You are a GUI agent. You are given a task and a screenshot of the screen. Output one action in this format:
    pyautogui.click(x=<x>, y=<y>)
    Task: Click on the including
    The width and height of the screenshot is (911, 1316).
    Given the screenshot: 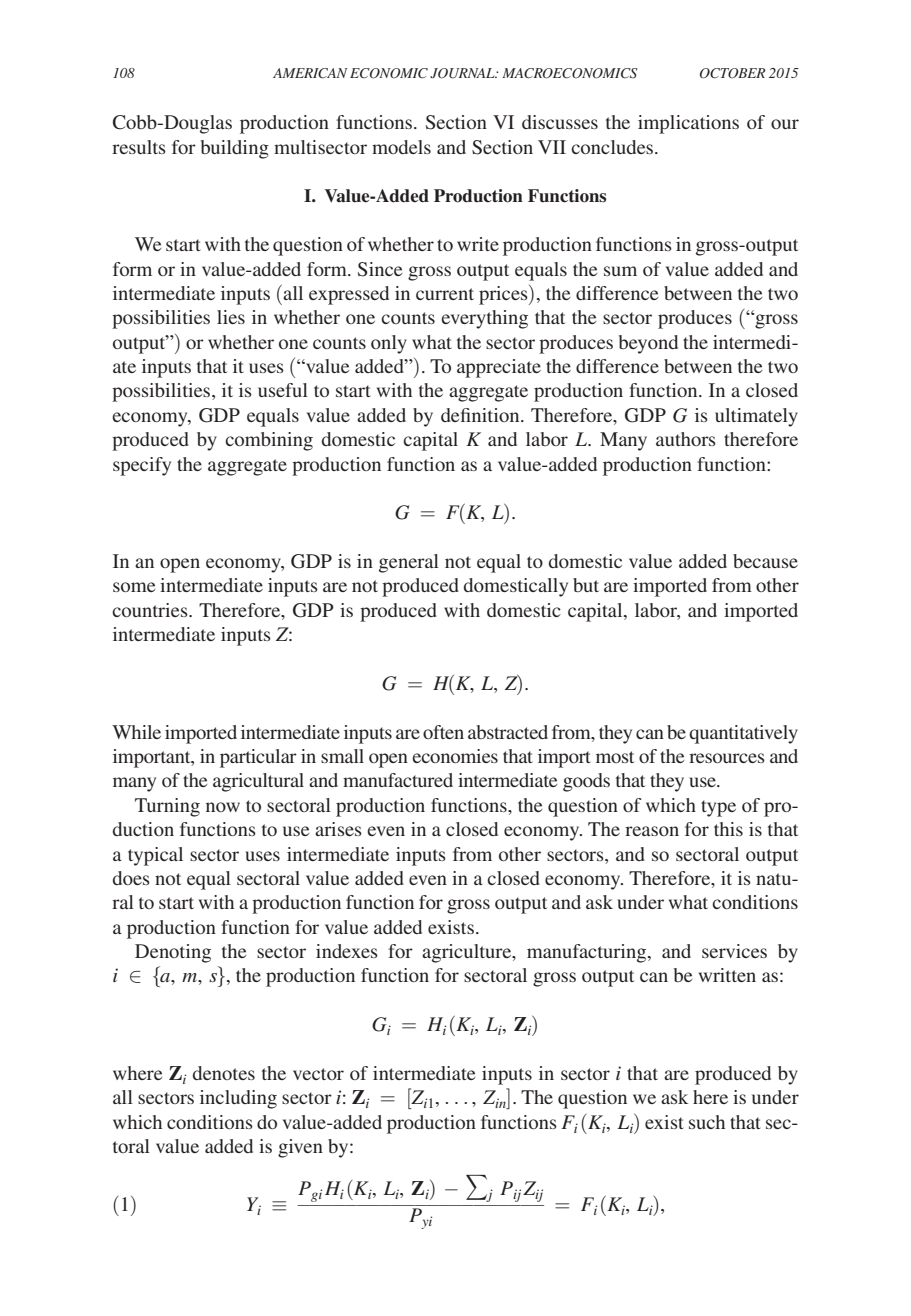 What is the action you would take?
    pyautogui.click(x=238, y=1099)
